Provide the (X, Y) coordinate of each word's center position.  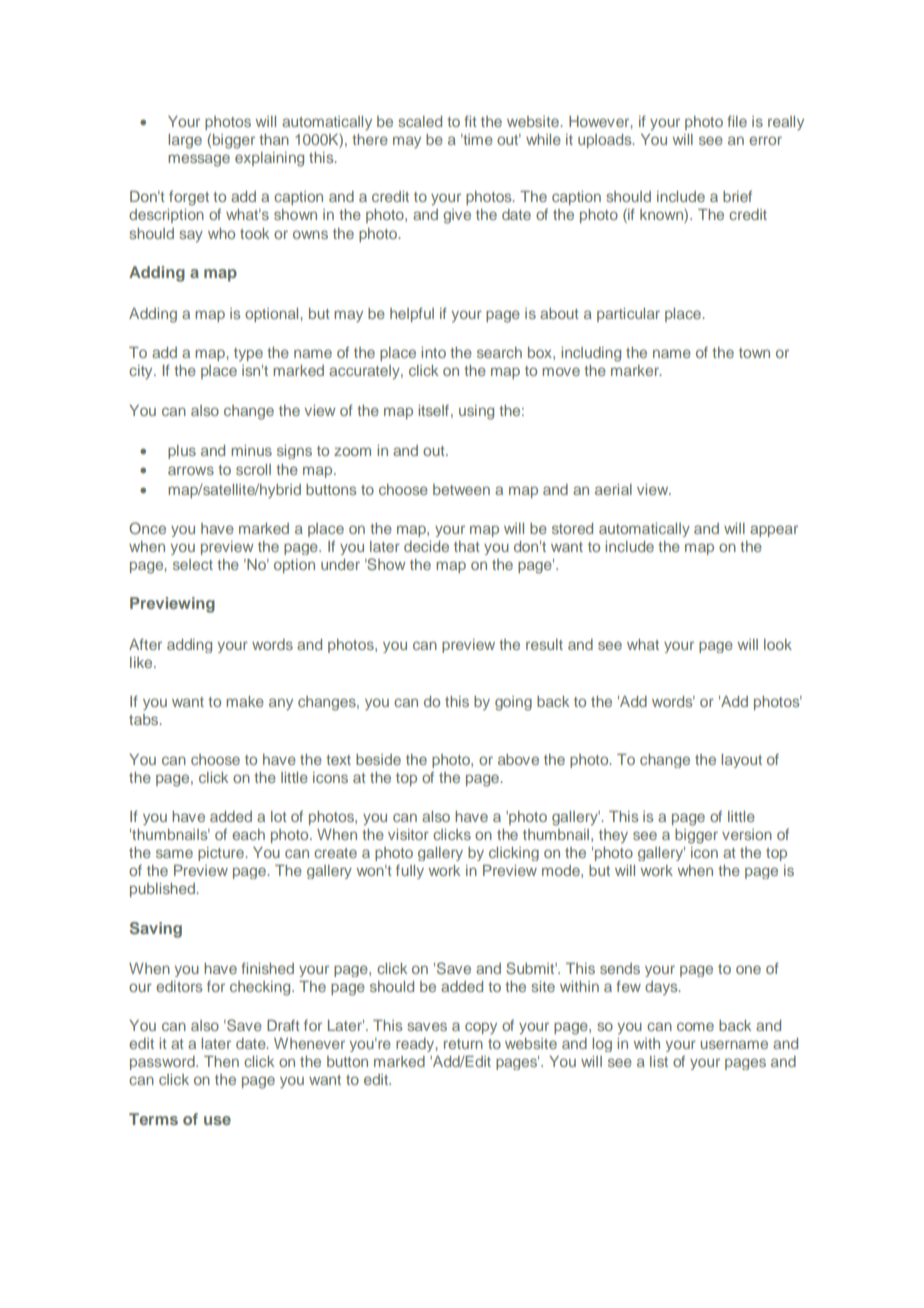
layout (741, 761)
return (463, 1044)
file (737, 121)
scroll (253, 469)
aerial (613, 489)
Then (221, 1061)
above (518, 759)
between (461, 489)
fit (470, 121)
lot (279, 816)
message (199, 160)
